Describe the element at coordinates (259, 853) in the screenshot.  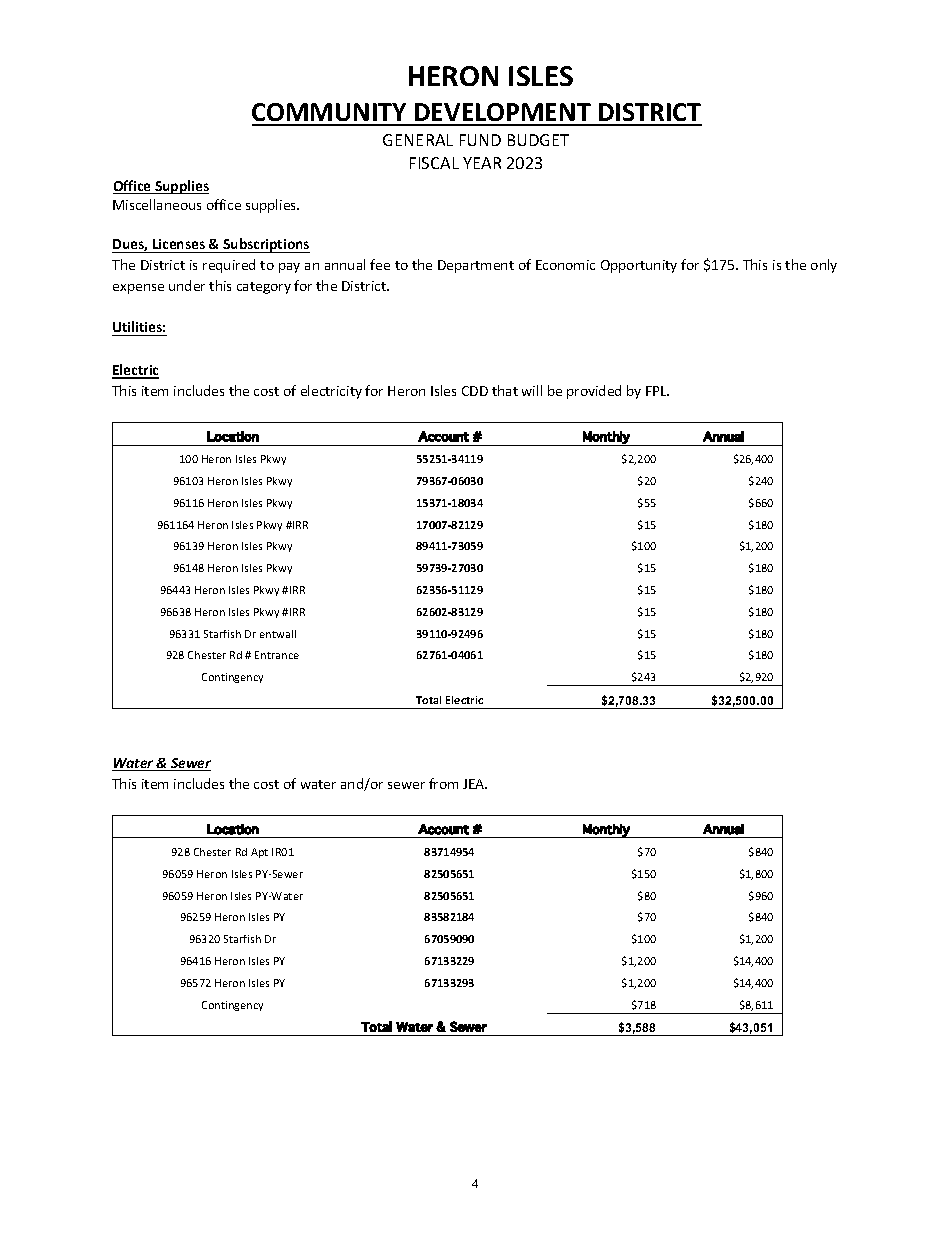
I see `Apt` at that location.
